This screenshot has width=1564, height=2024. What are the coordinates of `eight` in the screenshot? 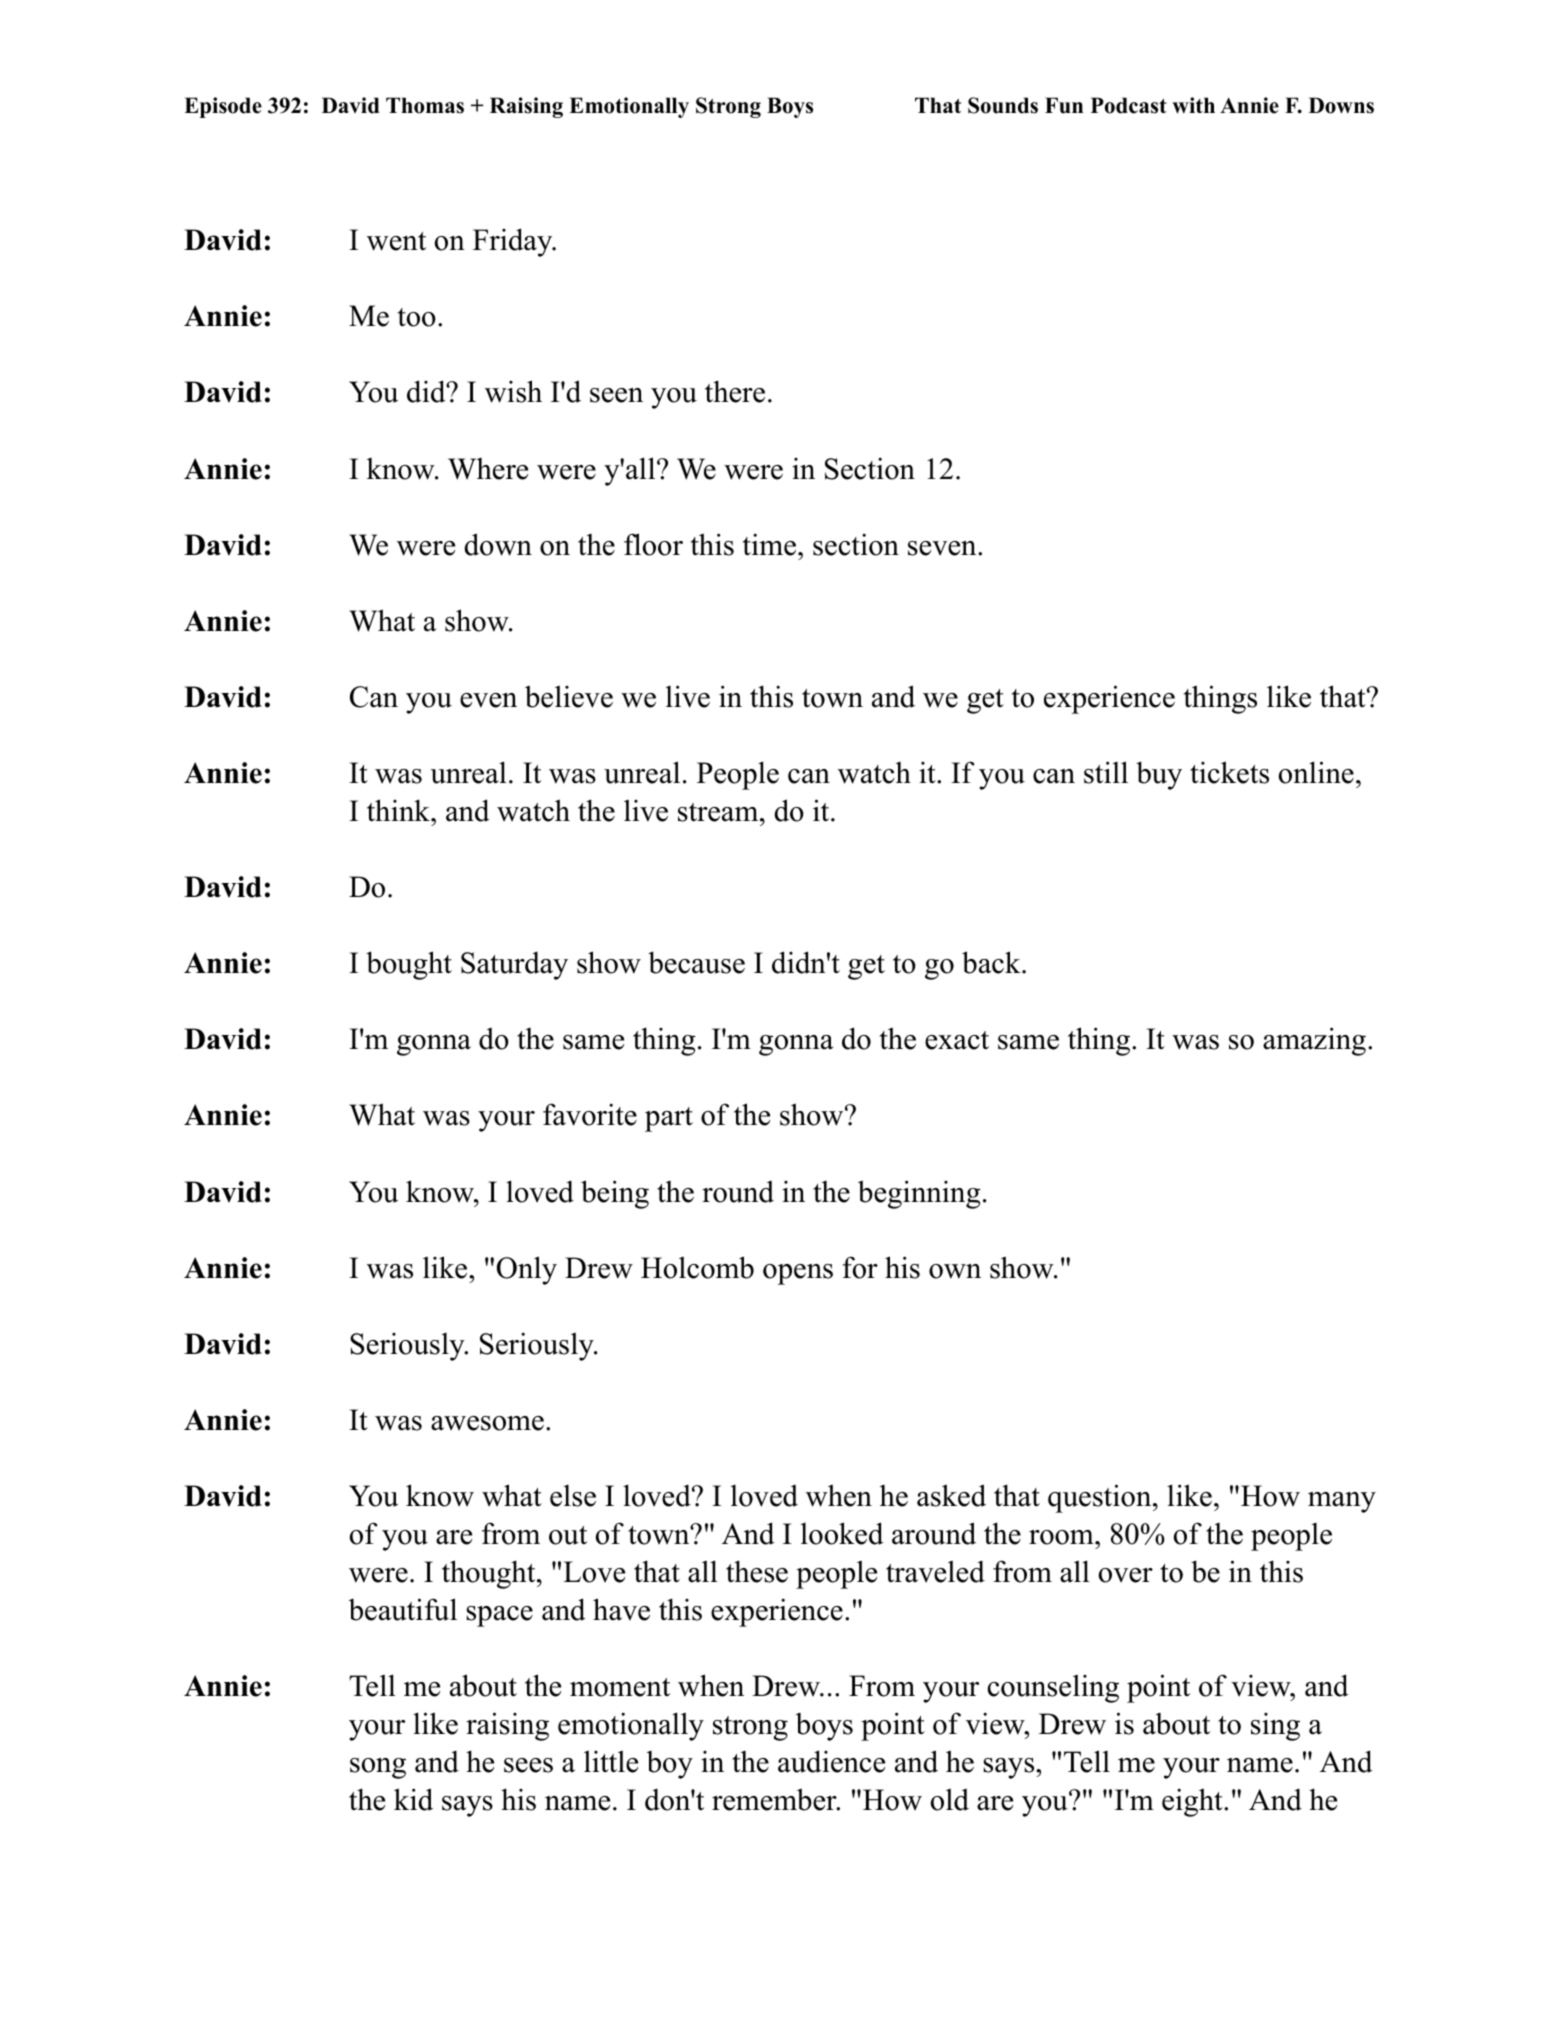 It's located at (1193, 1802).
